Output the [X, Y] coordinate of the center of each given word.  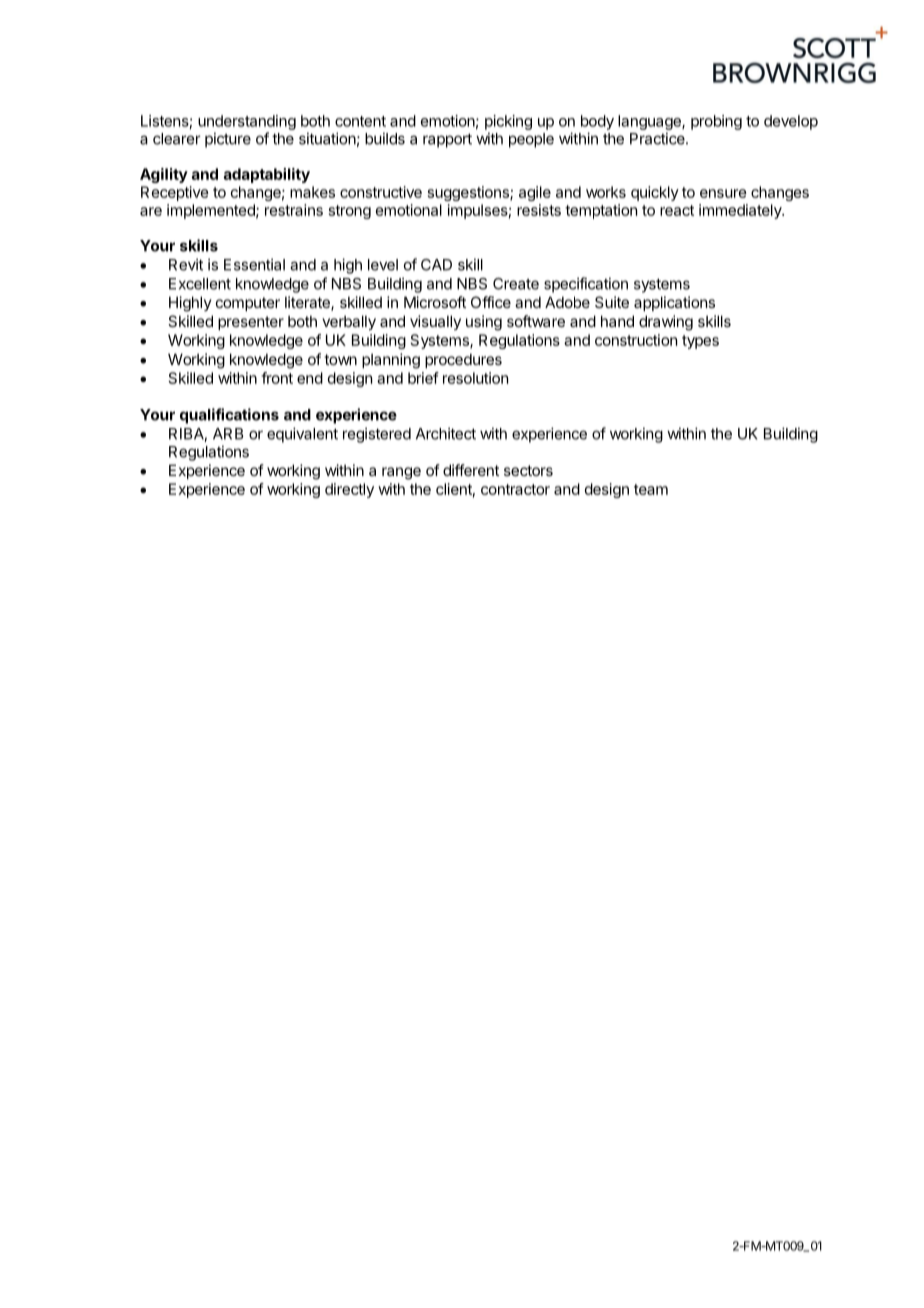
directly [349, 490]
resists [539, 210]
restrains [294, 210]
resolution [475, 378]
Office [491, 302]
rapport [447, 140]
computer [248, 304]
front [277, 378]
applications [674, 303]
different [471, 470]
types [700, 342]
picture [228, 140]
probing [716, 122]
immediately [741, 211]
